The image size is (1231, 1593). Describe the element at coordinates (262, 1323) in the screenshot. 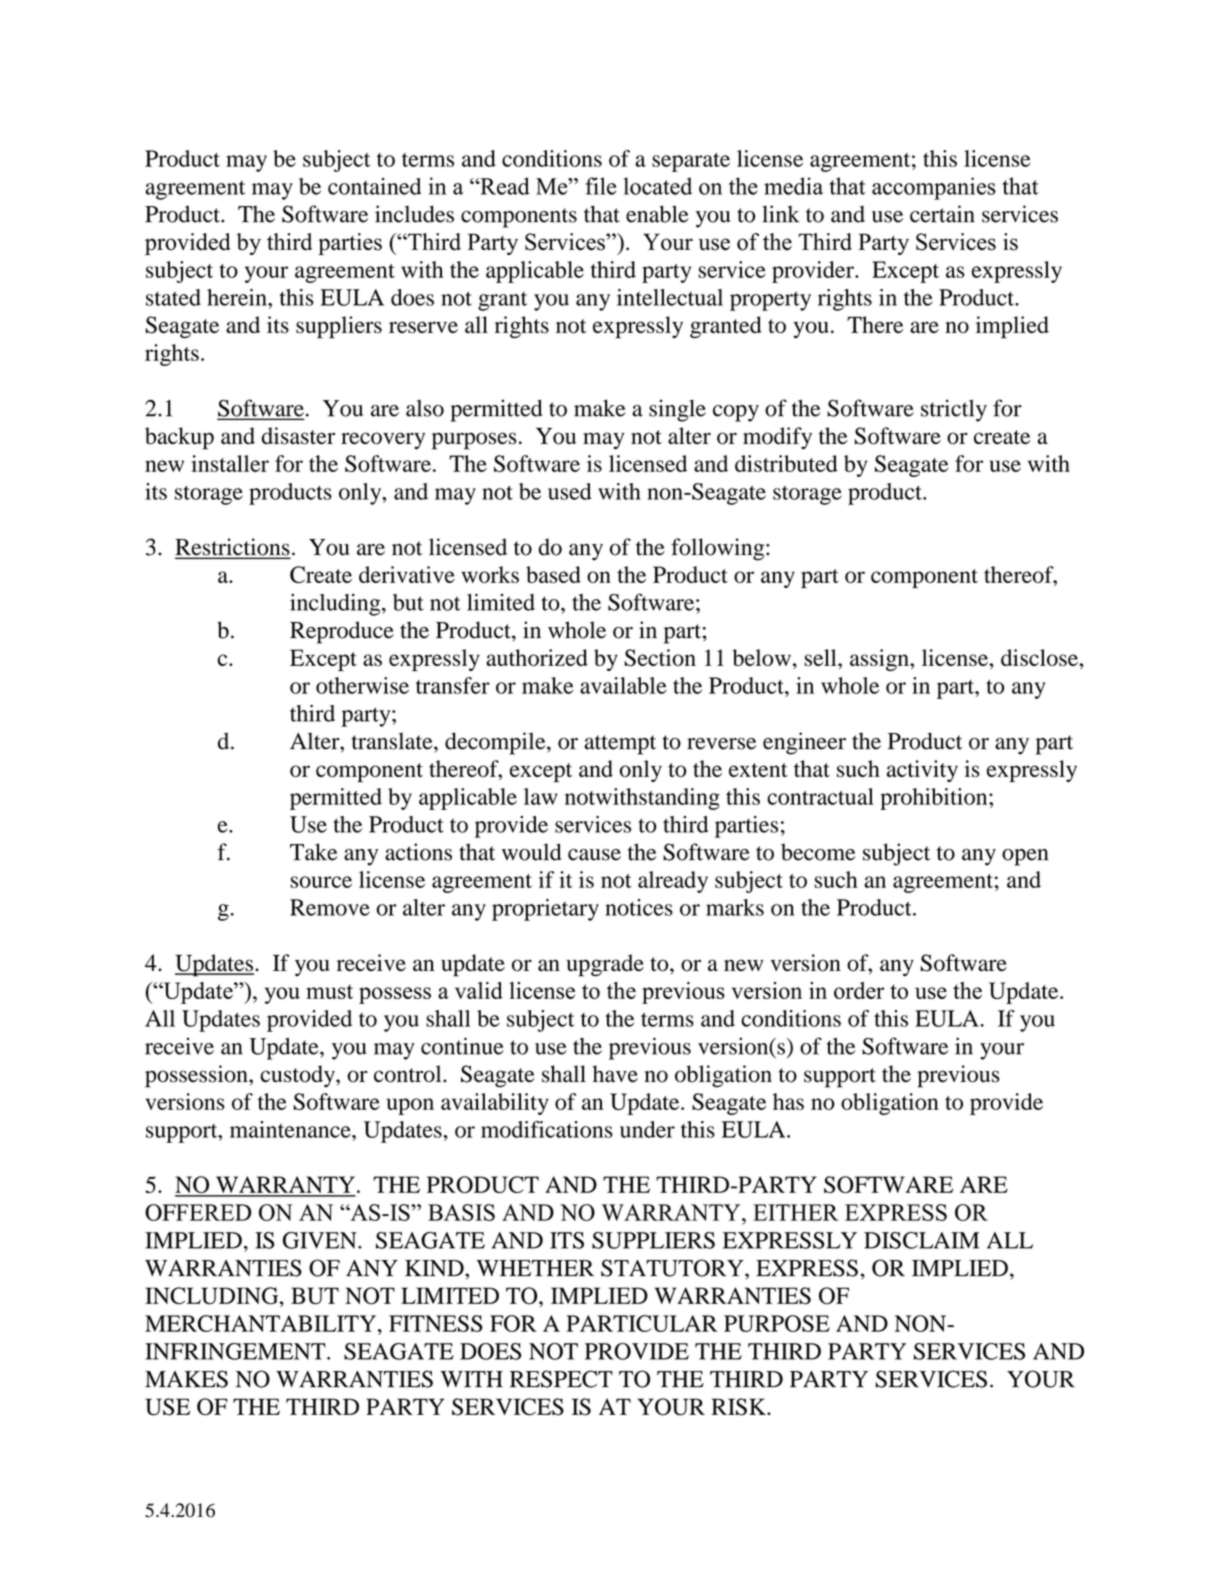

I see `MERCHANTABILITY` at that location.
